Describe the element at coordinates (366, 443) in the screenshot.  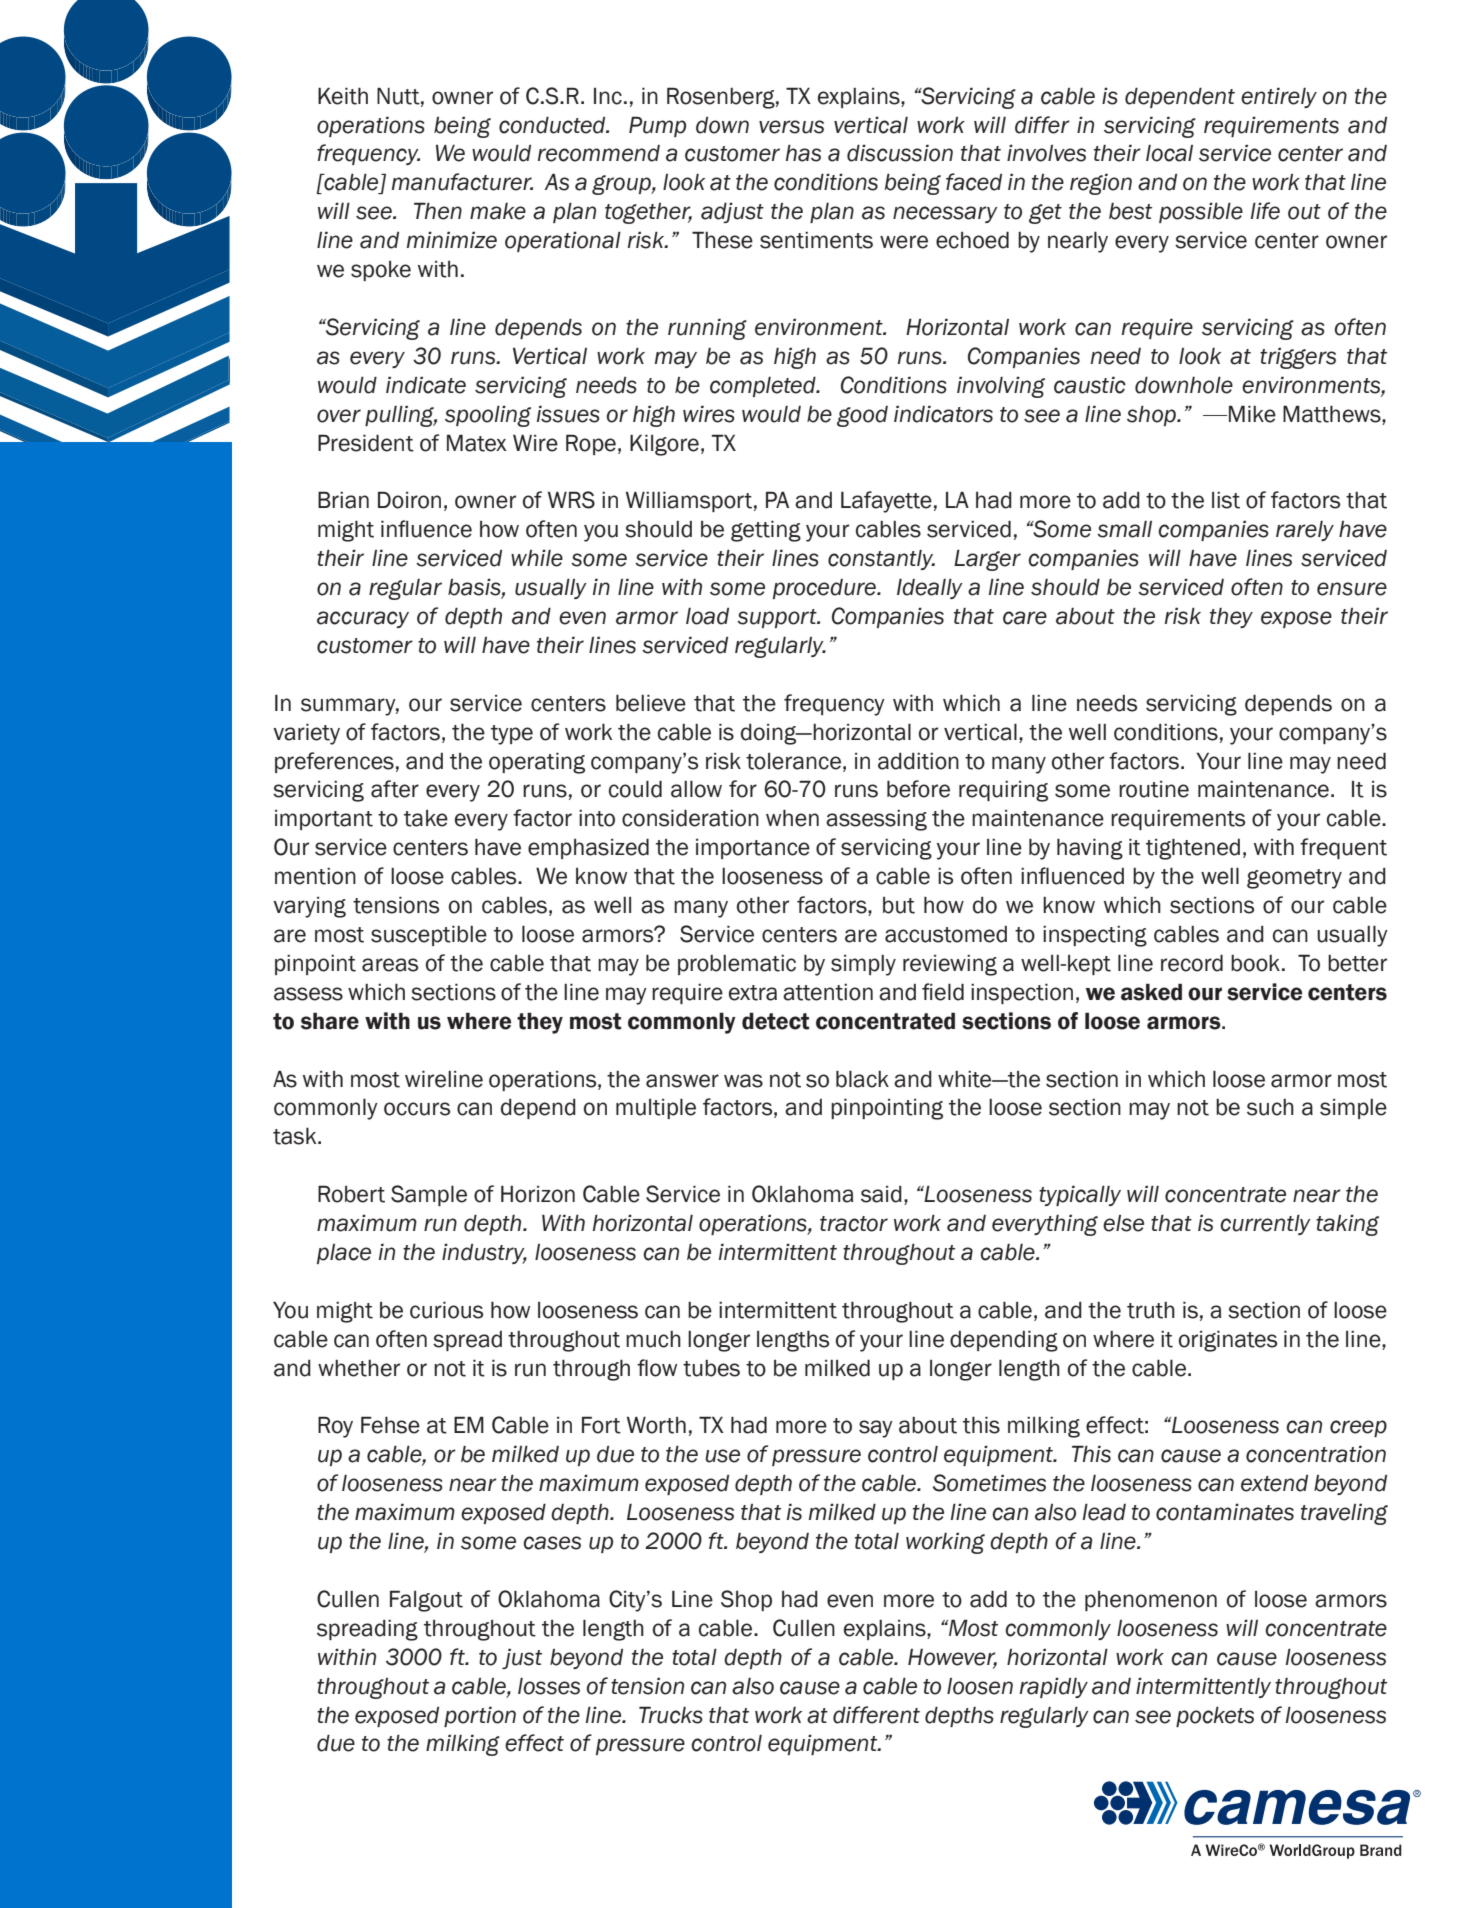
I see `President` at that location.
